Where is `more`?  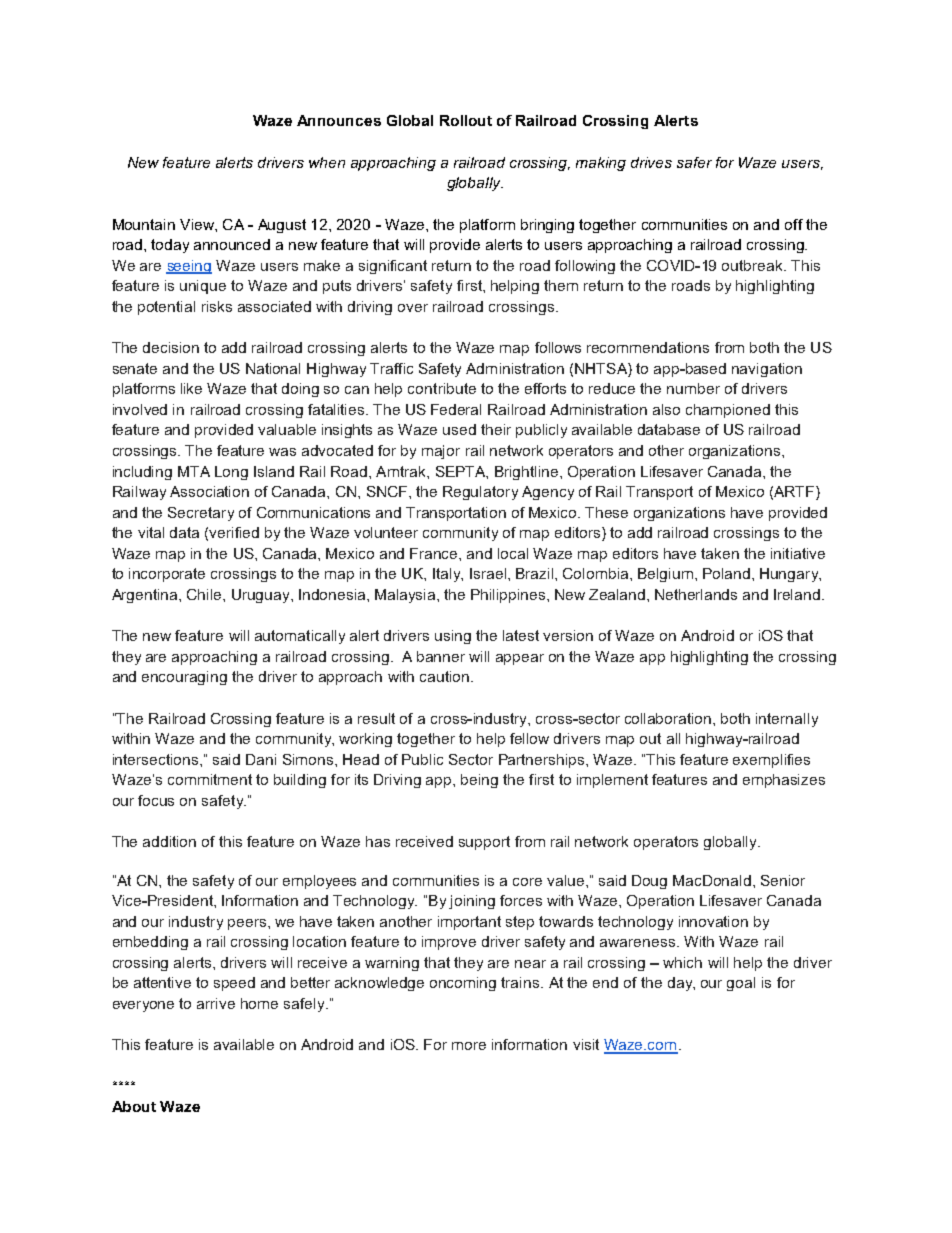
more is located at coordinates (469, 1046).
